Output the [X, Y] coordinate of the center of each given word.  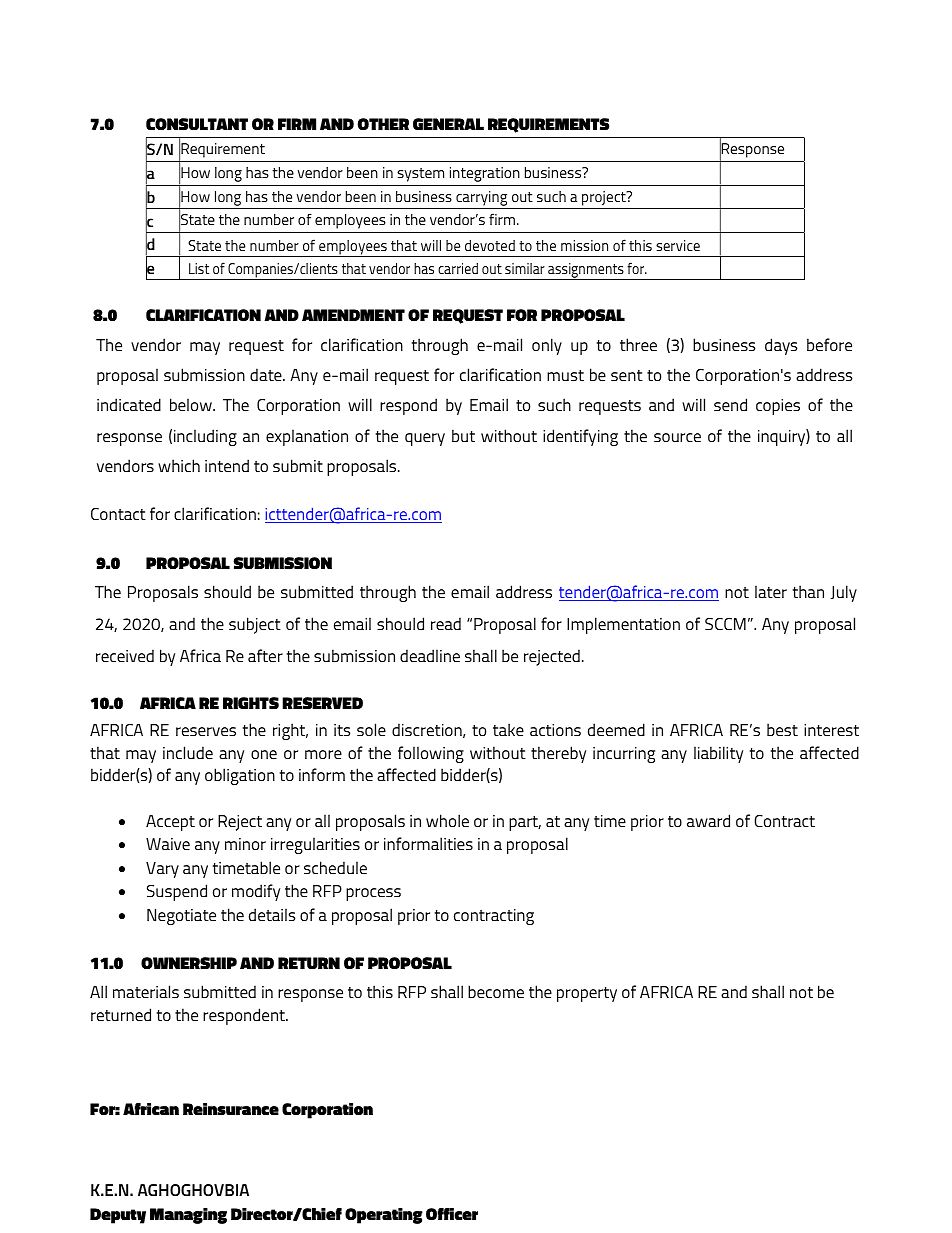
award [708, 820]
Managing [188, 1216]
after [265, 655]
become [496, 991]
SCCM [725, 624]
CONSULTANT [197, 124]
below [192, 404]
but [463, 435]
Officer [452, 1214]
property [587, 994]
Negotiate [181, 917]
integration [485, 174]
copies [778, 407]
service [678, 245]
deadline [430, 655]
